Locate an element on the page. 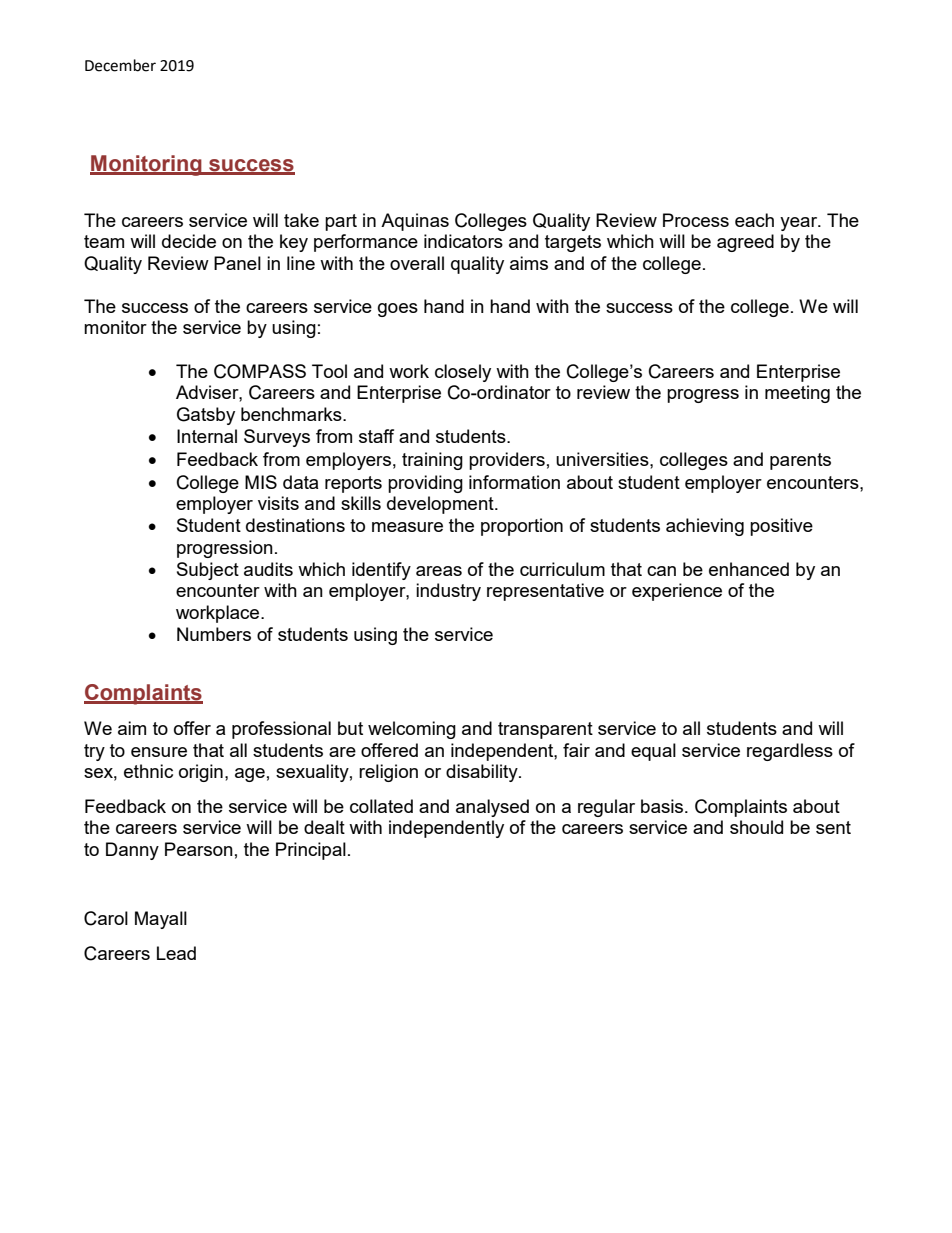 The height and width of the page is (1233, 952). Process is located at coordinates (696, 220).
